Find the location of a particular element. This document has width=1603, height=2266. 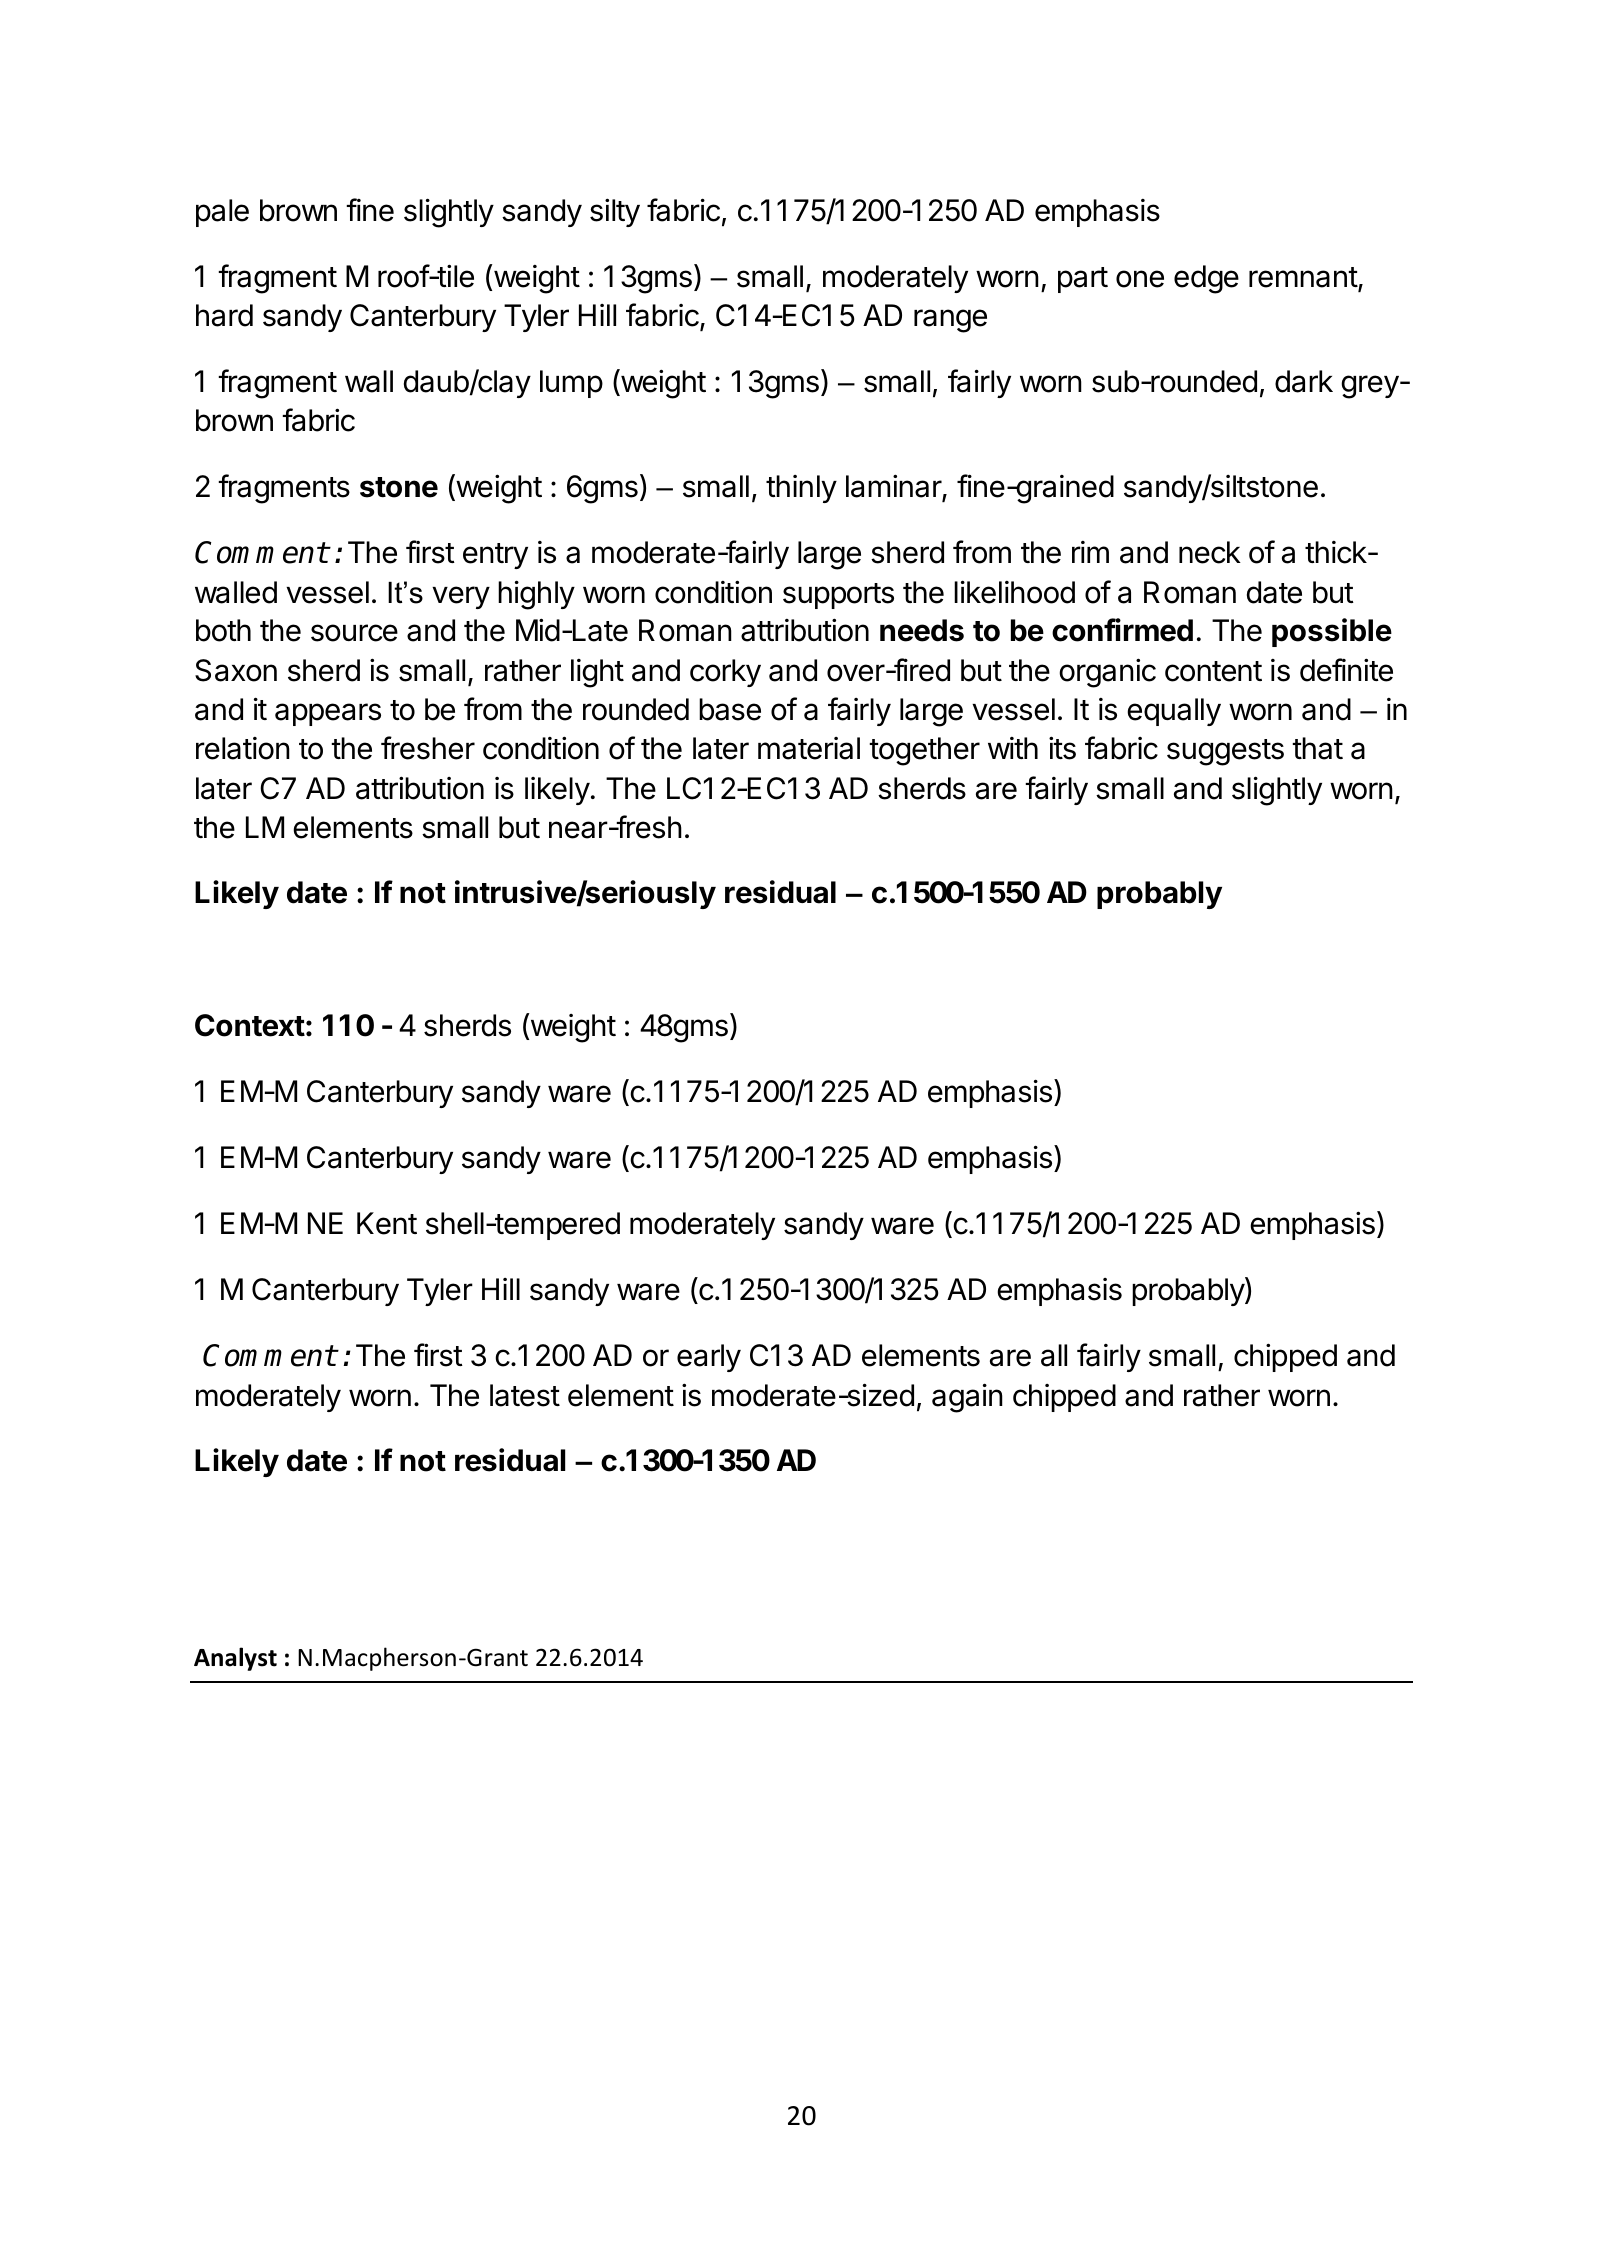

early is located at coordinates (709, 1358).
